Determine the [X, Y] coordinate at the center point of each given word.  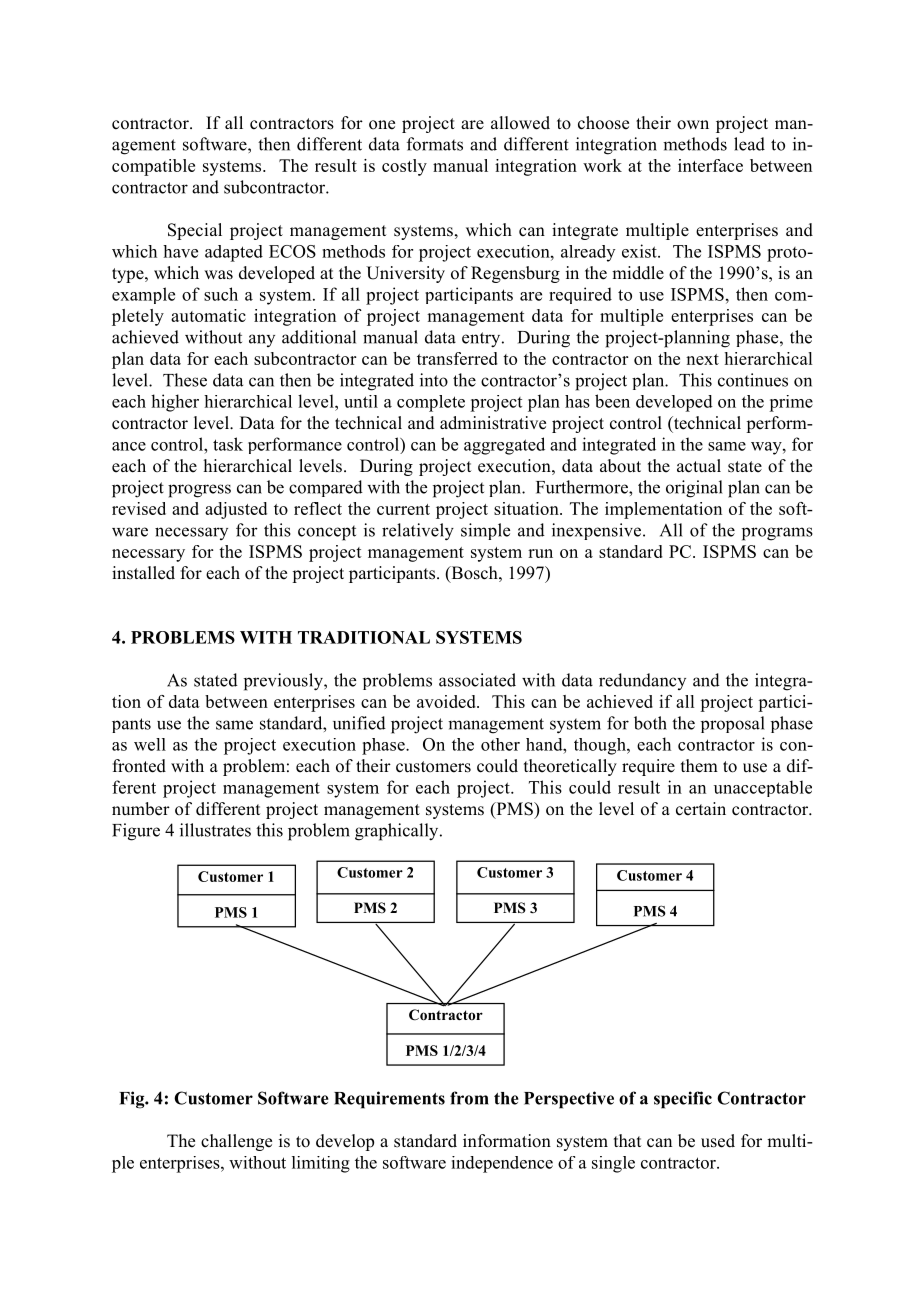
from [469, 1098]
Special [195, 231]
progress [199, 491]
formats [435, 144]
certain [701, 809]
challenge [236, 1142]
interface [710, 165]
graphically [398, 832]
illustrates [215, 830]
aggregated [504, 446]
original [694, 489]
